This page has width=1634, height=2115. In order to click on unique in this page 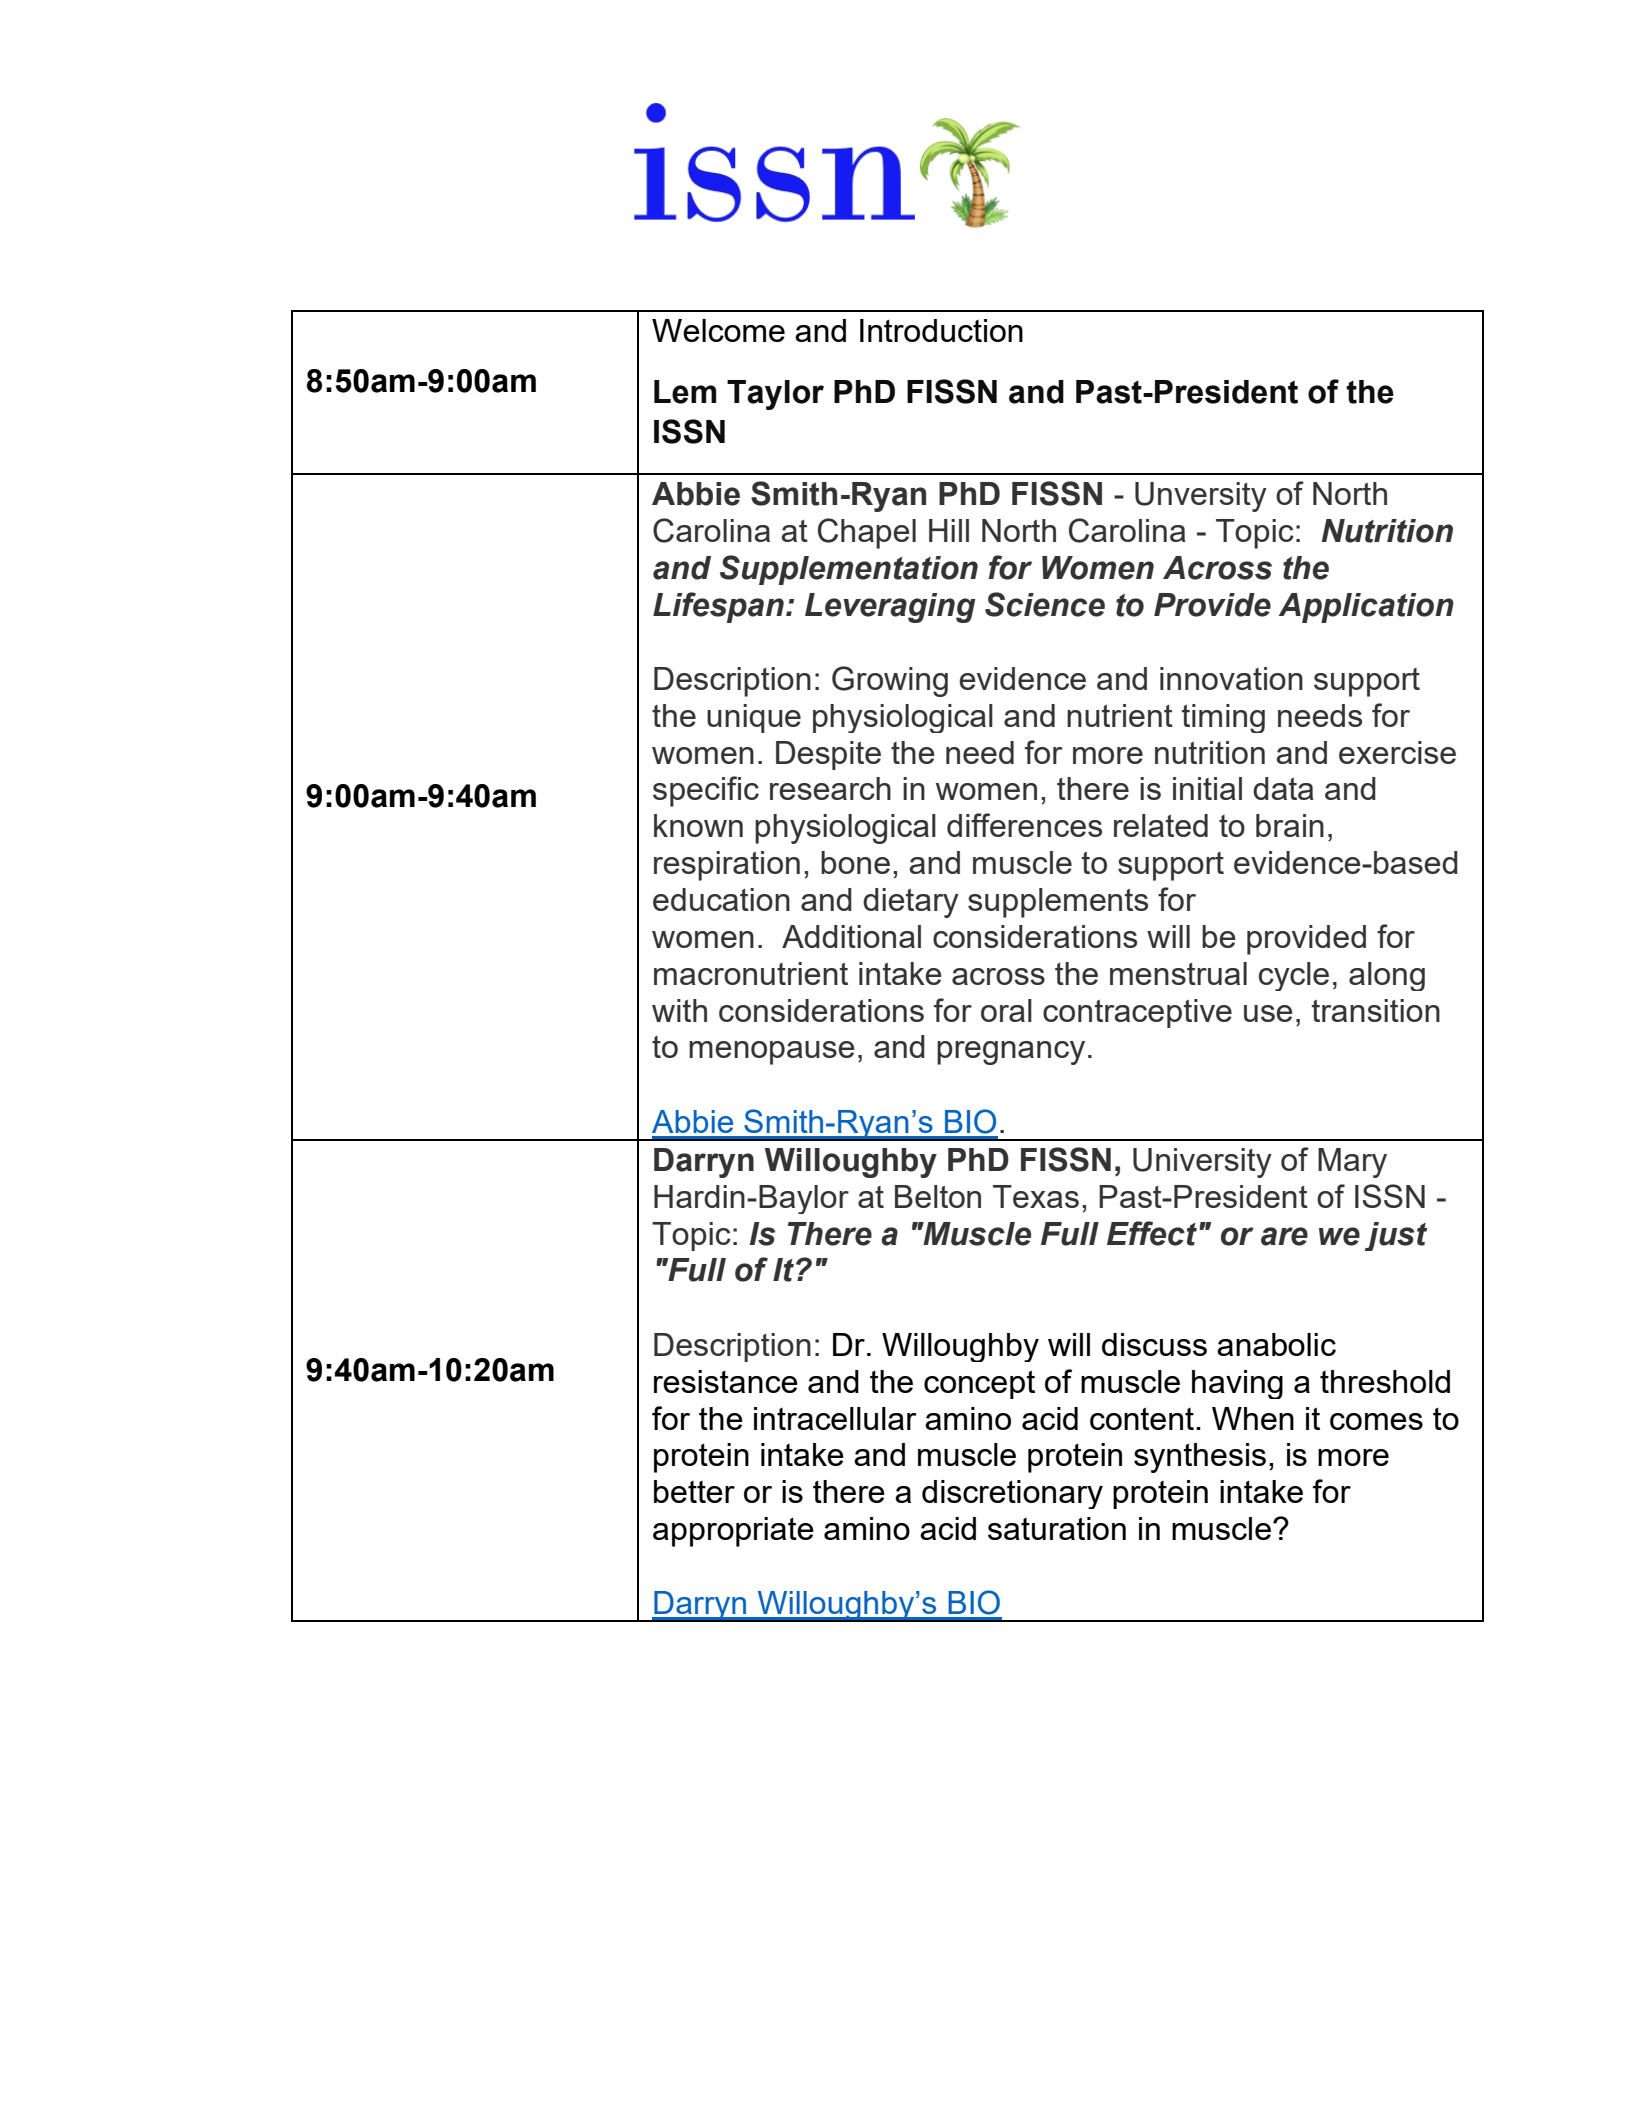, I will do `click(754, 718)`.
